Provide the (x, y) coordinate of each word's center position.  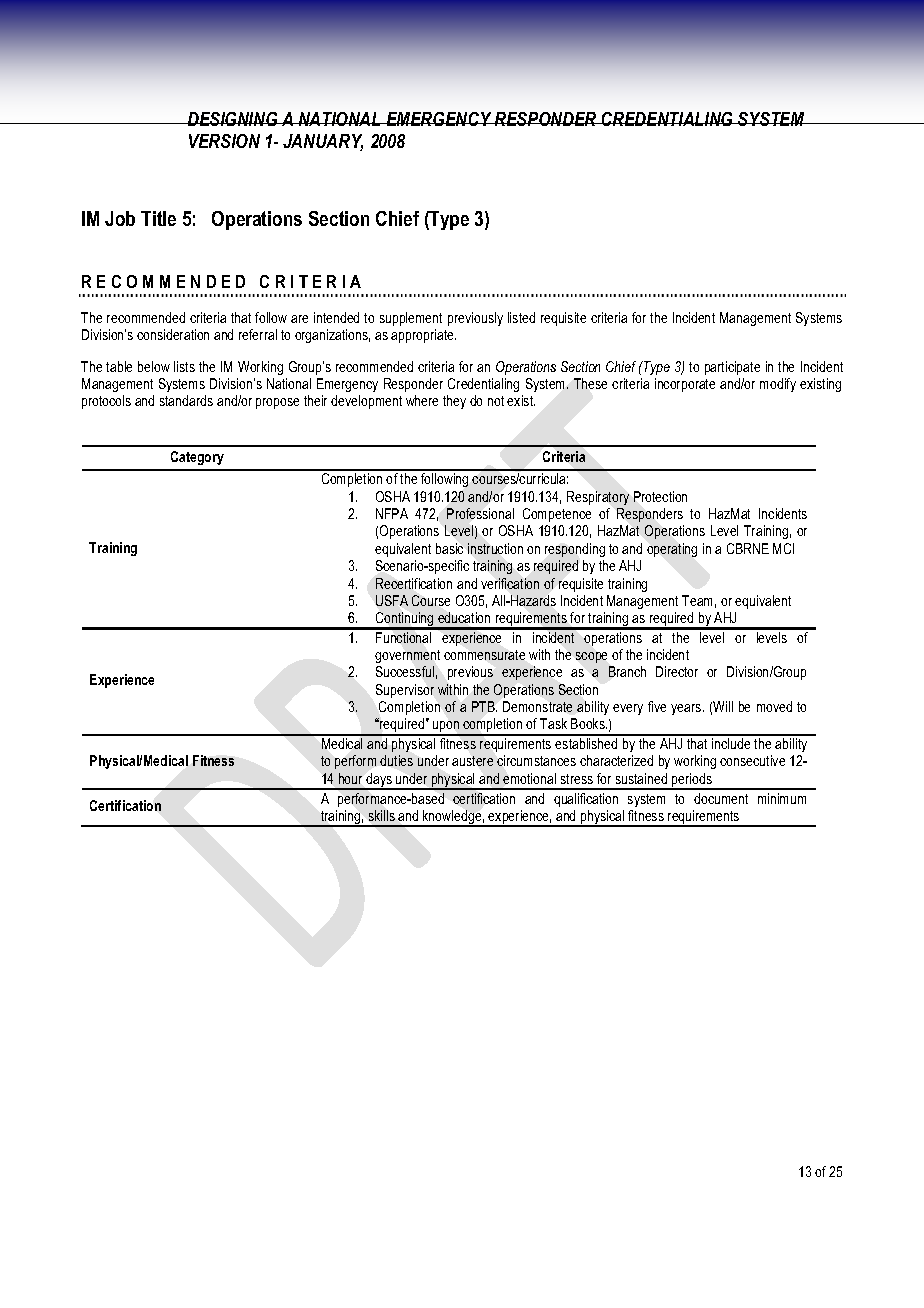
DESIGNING (233, 119)
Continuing (405, 620)
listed (521, 317)
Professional (480, 513)
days (379, 781)
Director (677, 671)
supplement (411, 319)
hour (350, 778)
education (464, 617)
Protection (660, 496)
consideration (173, 334)
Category (197, 458)
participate (732, 368)
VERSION (224, 141)
